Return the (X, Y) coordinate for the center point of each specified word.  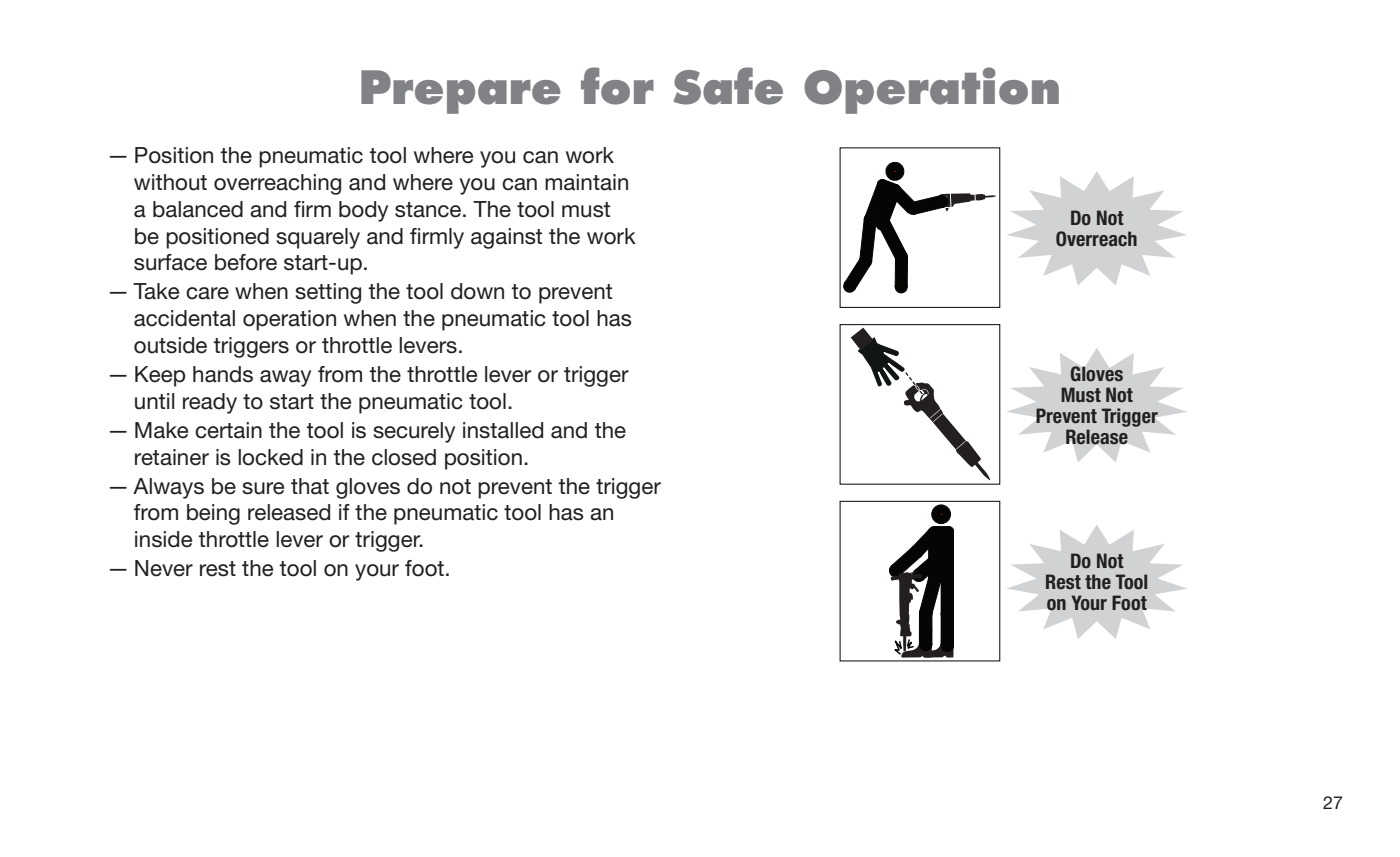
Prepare (460, 92)
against (506, 238)
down (477, 291)
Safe (728, 86)
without (170, 182)
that (310, 486)
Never (164, 568)
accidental (184, 318)
